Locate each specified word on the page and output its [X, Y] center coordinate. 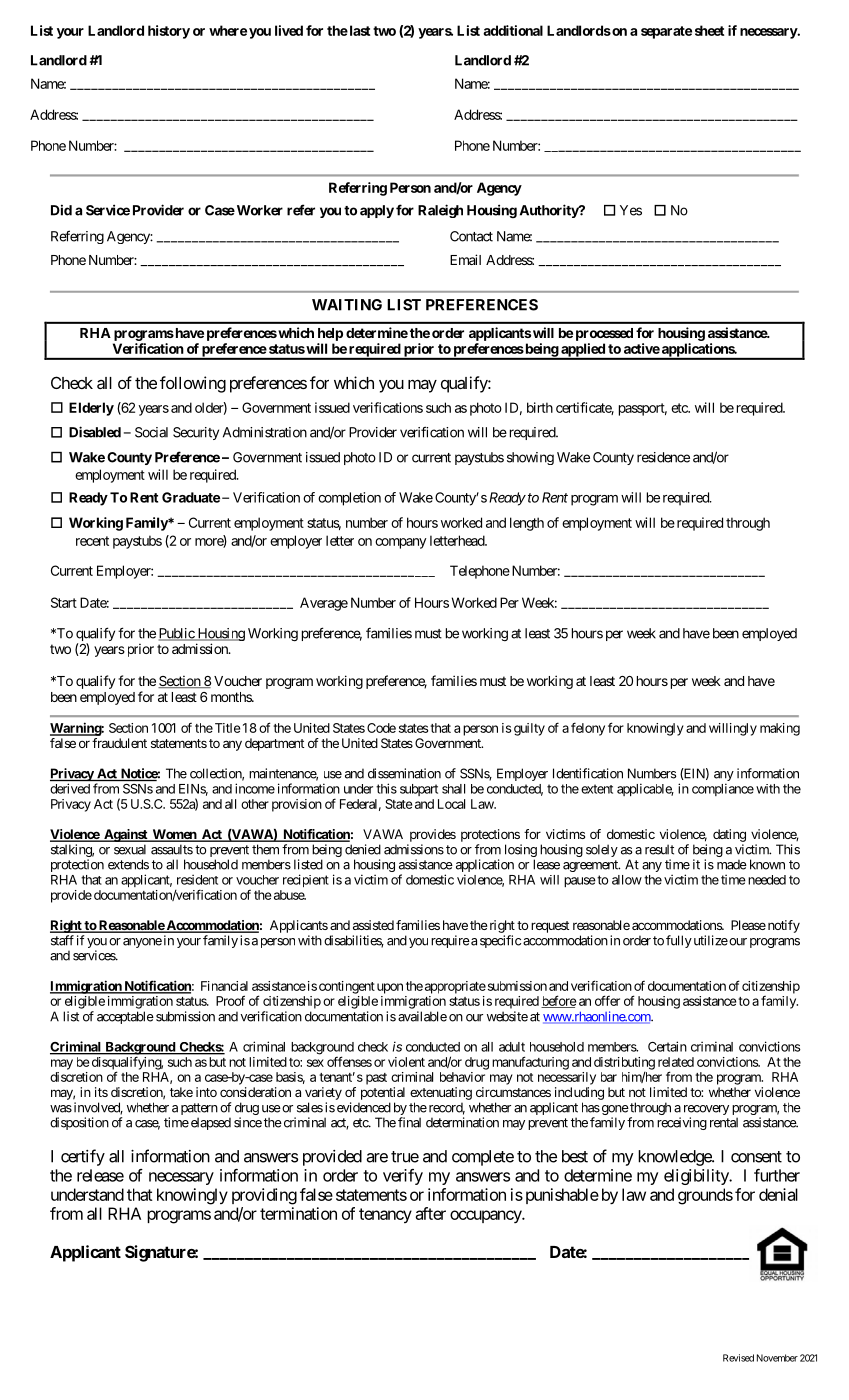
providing [264, 1196]
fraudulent [119, 743]
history [169, 32]
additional [513, 30]
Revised [738, 1358]
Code [381, 728]
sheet [709, 30]
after [430, 1213]
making [780, 729]
